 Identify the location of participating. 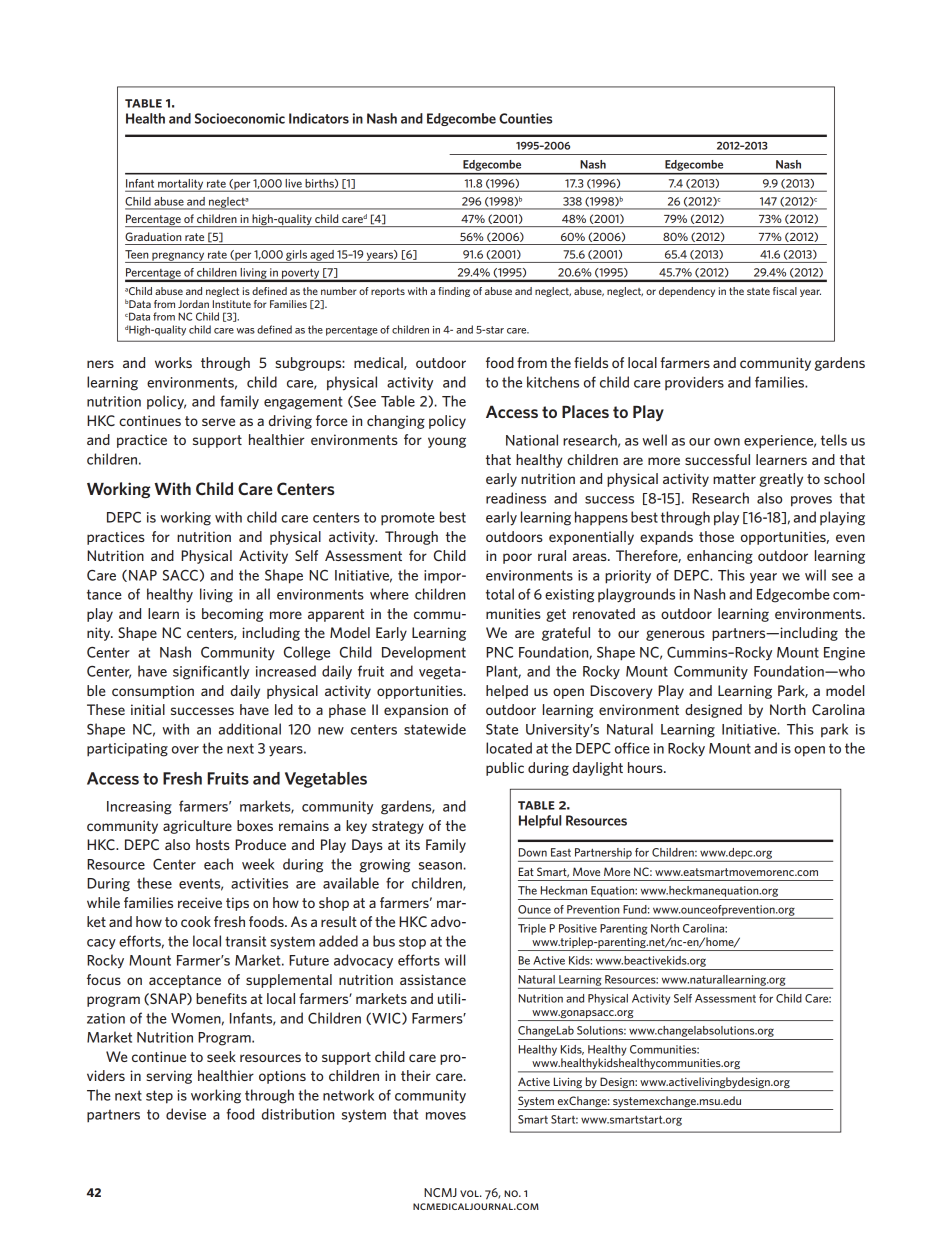
(127, 750).
